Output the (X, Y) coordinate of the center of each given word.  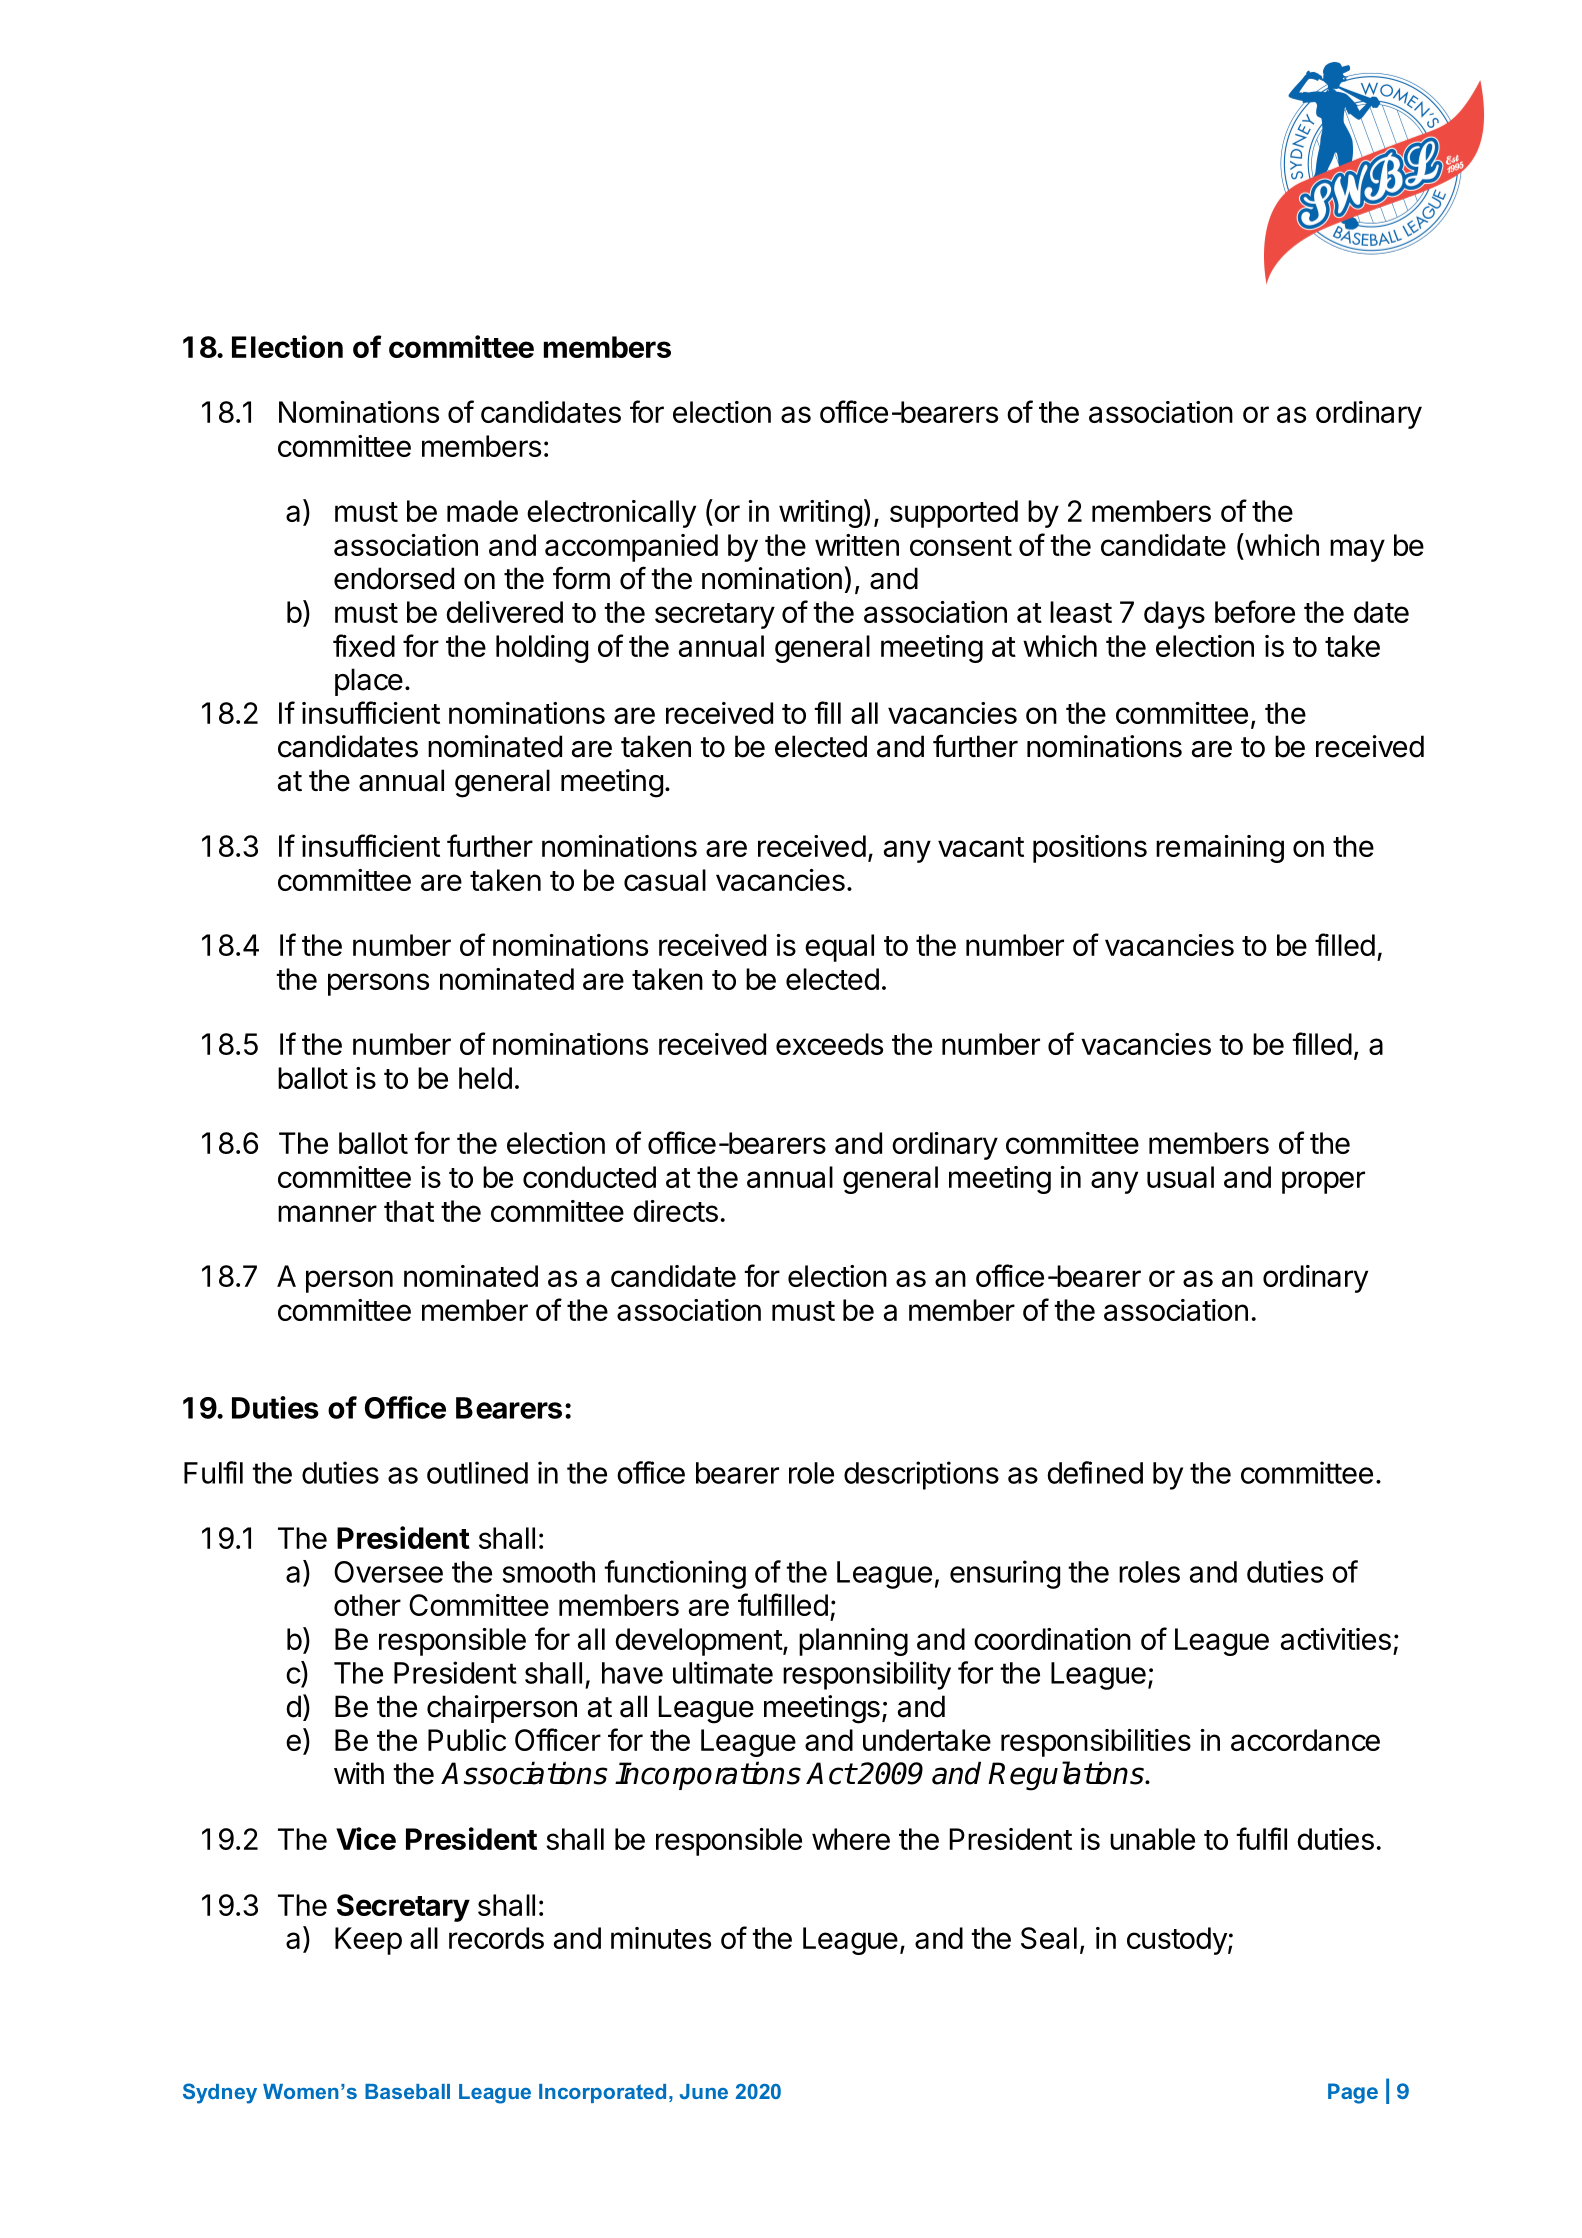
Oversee (388, 1572)
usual (1180, 1177)
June (704, 2091)
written (857, 545)
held (485, 1078)
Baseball (407, 2091)
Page (1353, 2093)
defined (1095, 1472)
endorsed (394, 578)
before (1255, 611)
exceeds (829, 1044)
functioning (675, 1574)
